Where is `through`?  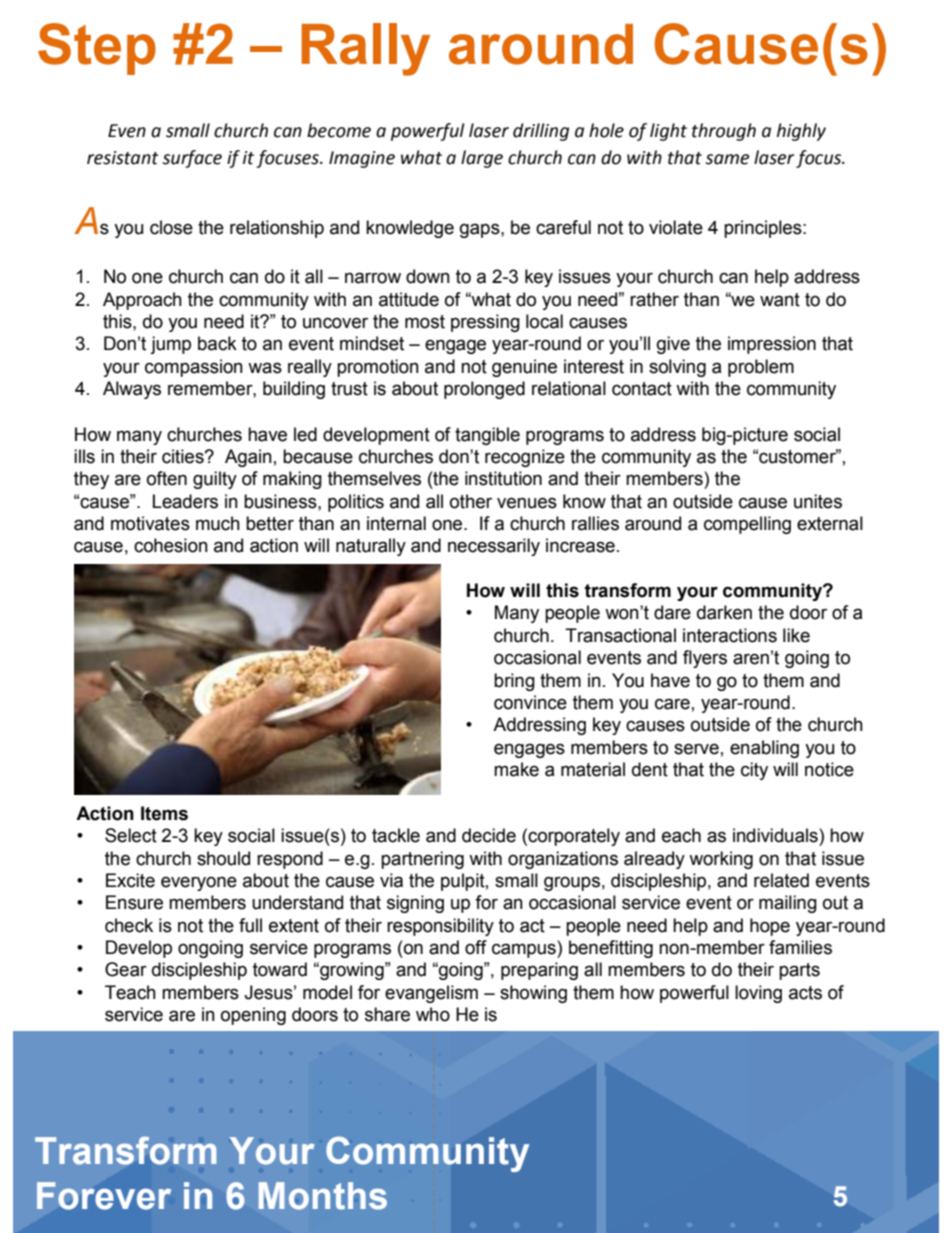
through is located at coordinates (724, 132).
